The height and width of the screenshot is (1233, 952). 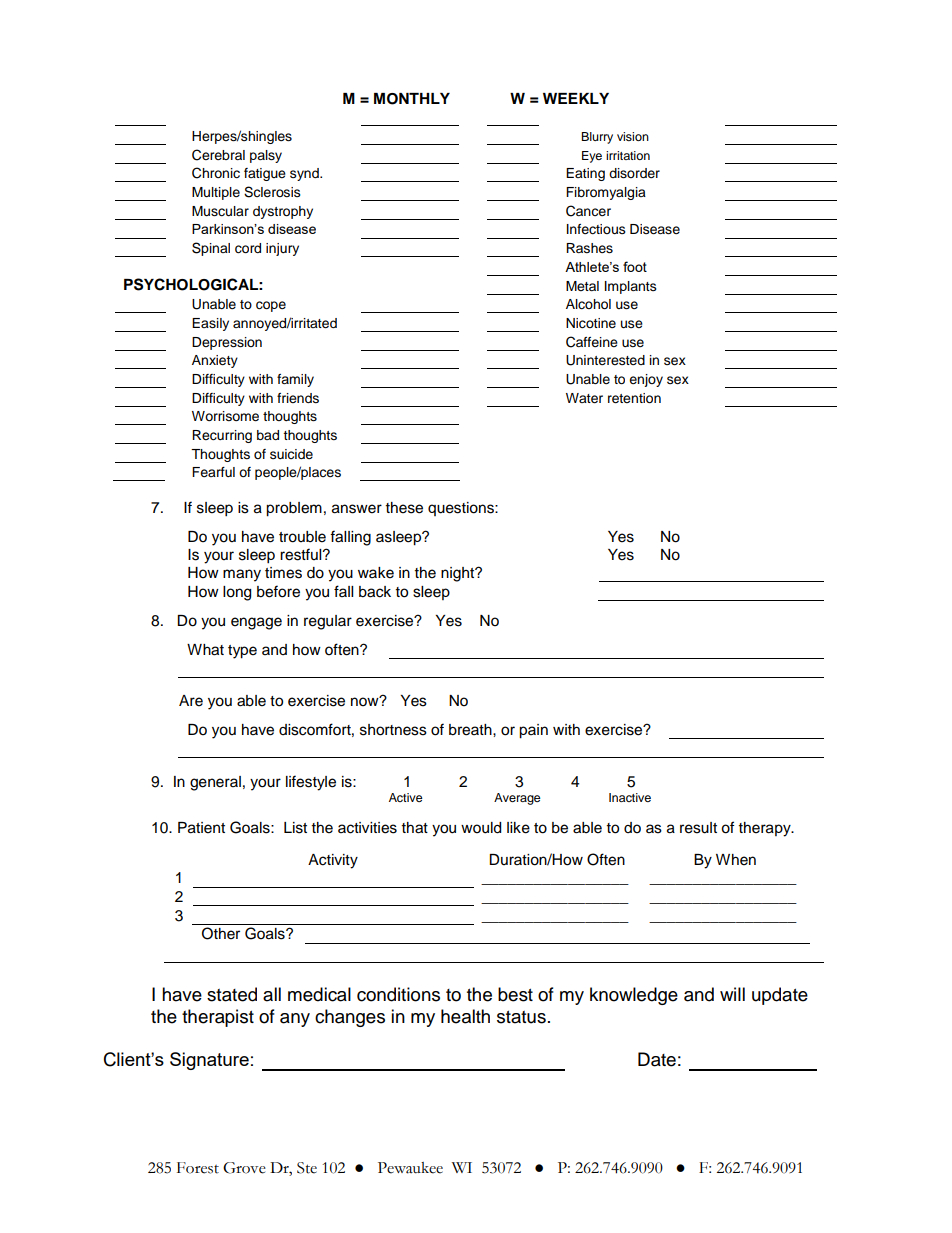 I want to click on Grove, so click(x=244, y=1168).
